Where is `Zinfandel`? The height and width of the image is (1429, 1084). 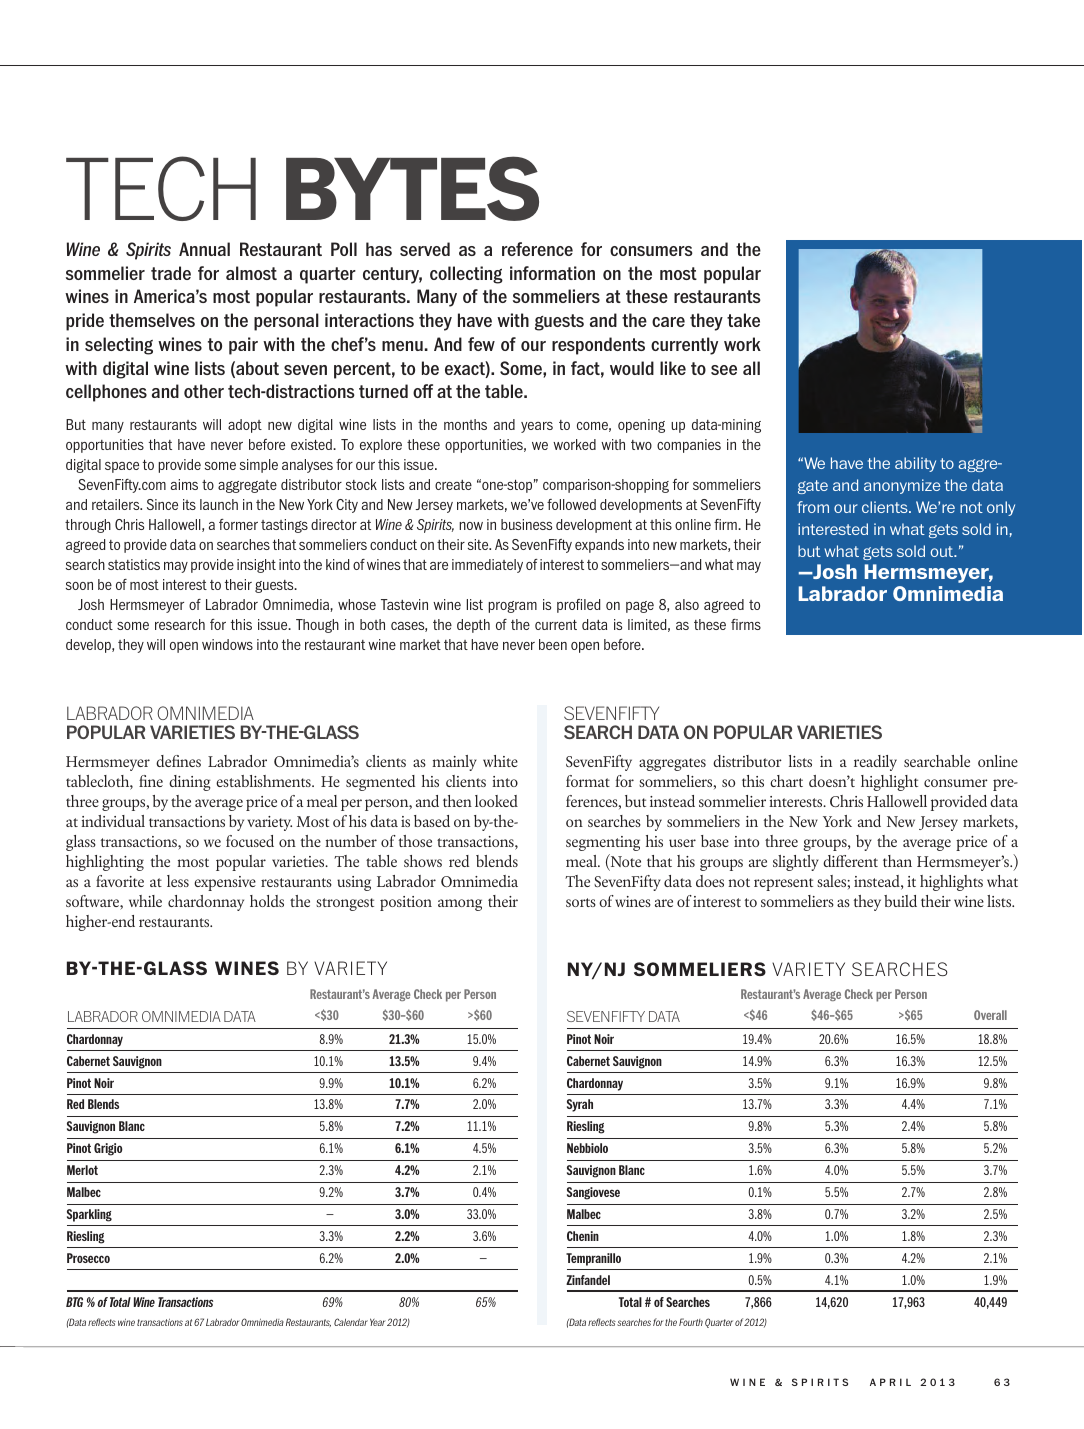
Zinfandel is located at coordinates (588, 1280).
